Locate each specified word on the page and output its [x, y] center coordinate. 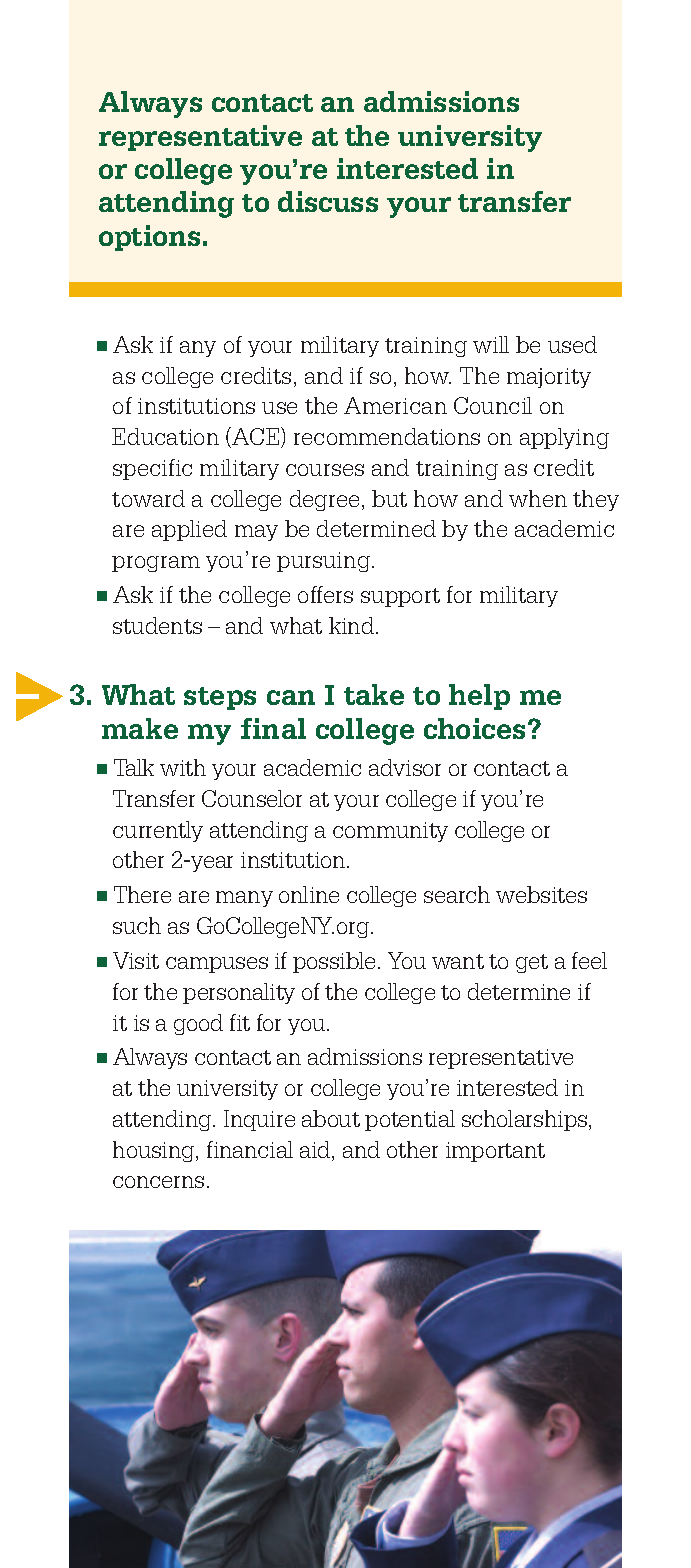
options [149, 238]
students [157, 625]
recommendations [387, 436]
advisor [405, 767]
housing [155, 1151]
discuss [328, 201]
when [538, 498]
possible [334, 962]
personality [239, 993]
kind [353, 625]
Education [165, 436]
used [572, 344]
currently [158, 831]
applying [564, 438]
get [532, 963]
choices [474, 728]
